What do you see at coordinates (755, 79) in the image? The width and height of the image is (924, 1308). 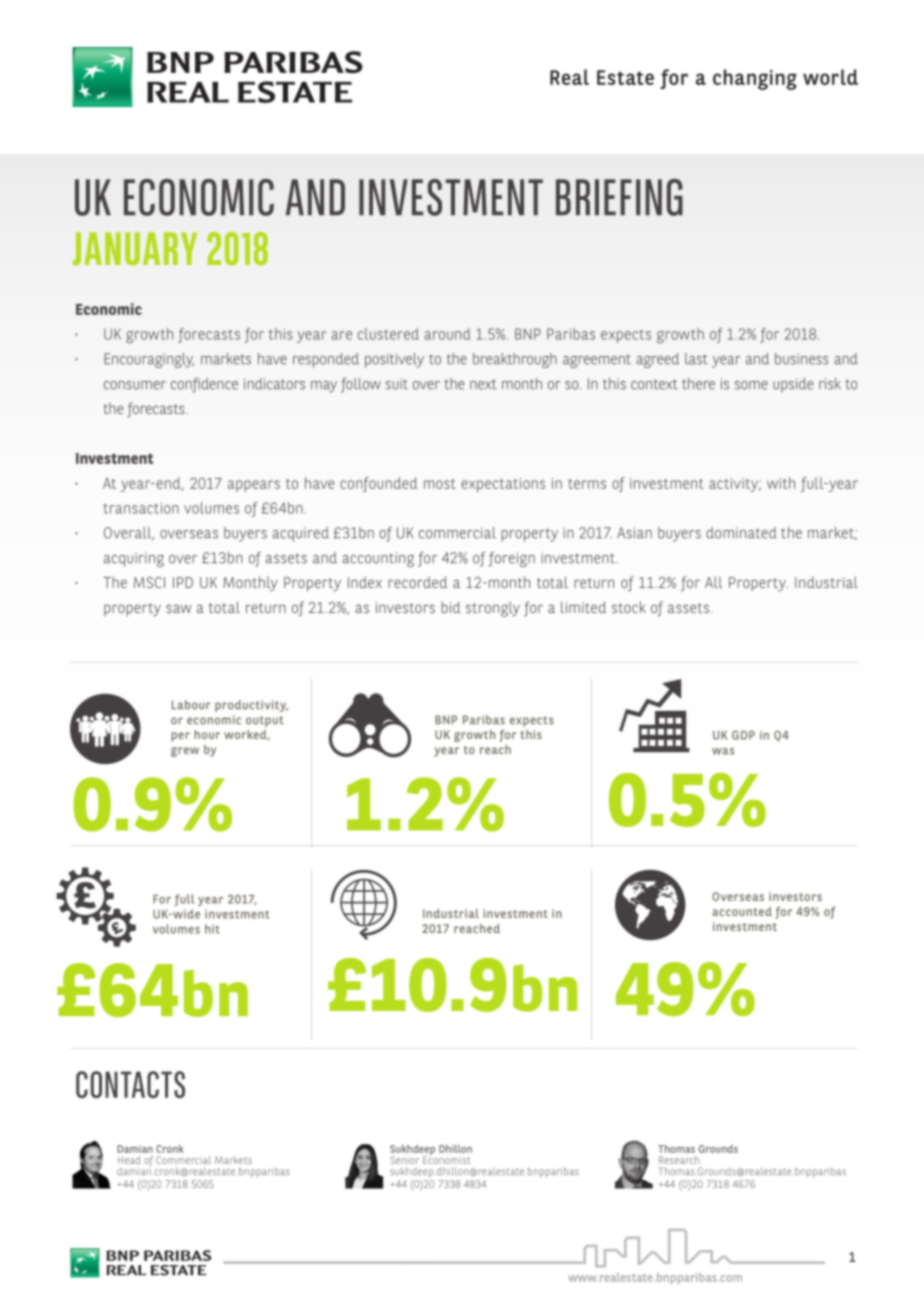 I see `changing` at bounding box center [755, 79].
